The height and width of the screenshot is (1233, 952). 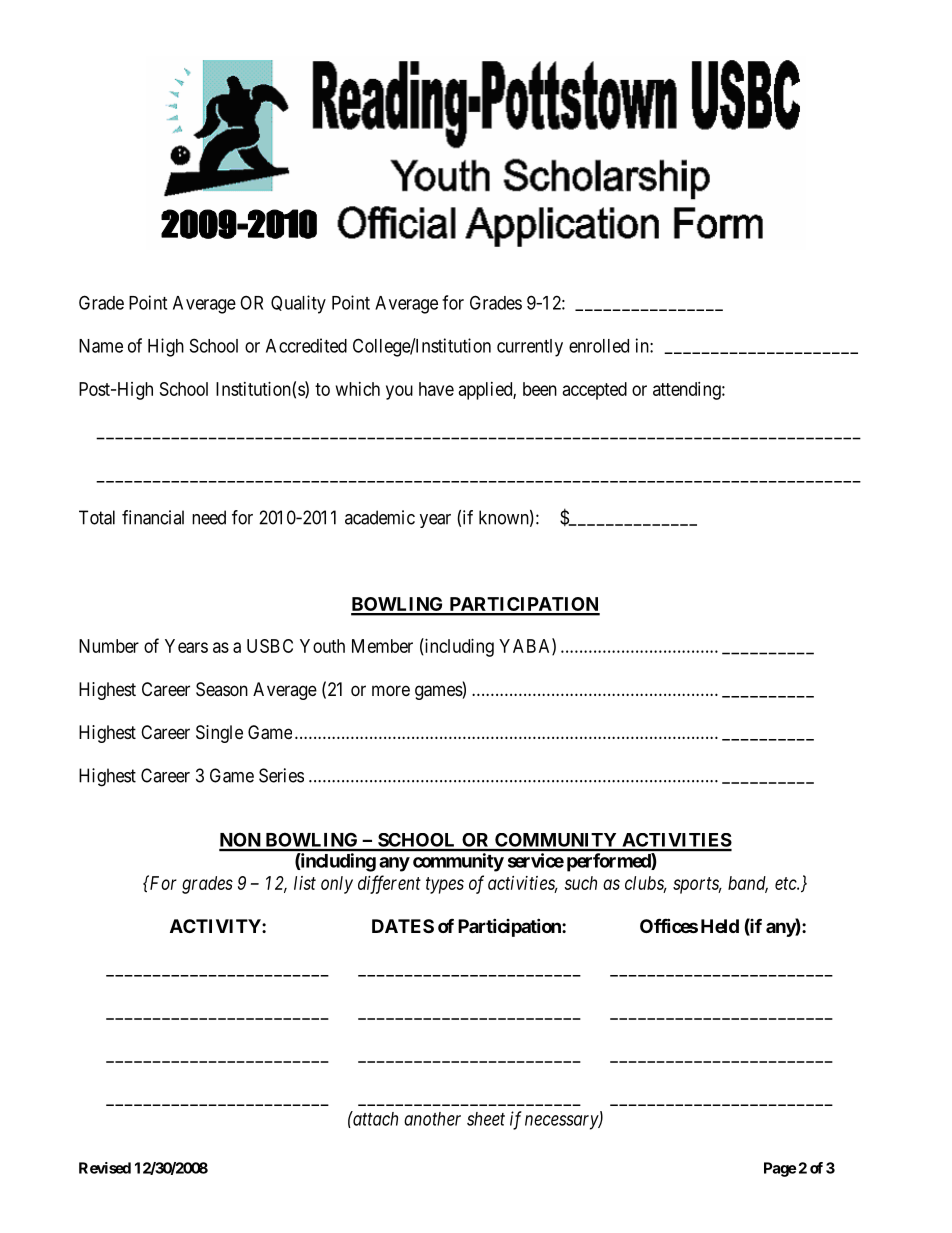 What do you see at coordinates (219, 734) in the screenshot?
I see `Single` at bounding box center [219, 734].
